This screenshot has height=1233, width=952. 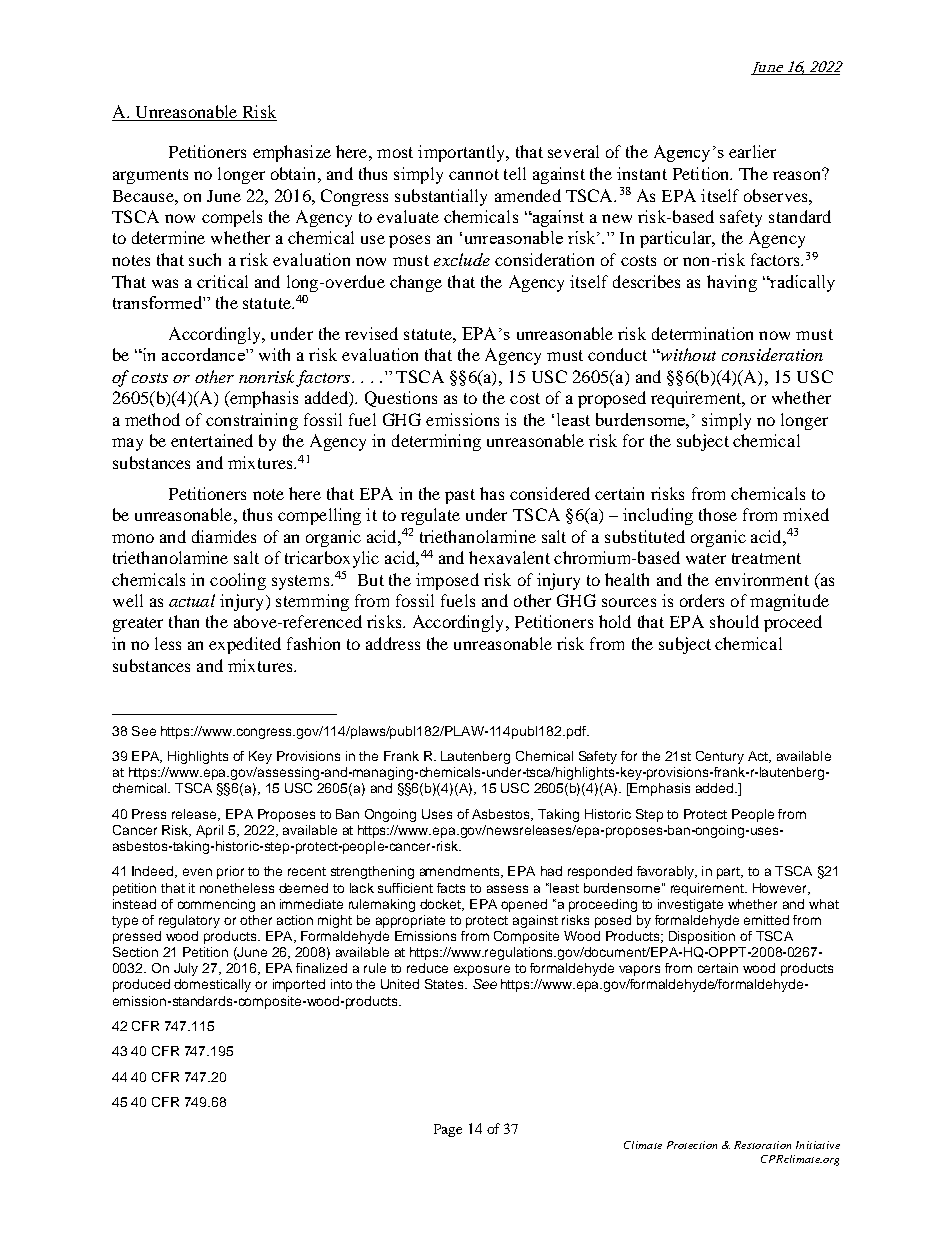 What do you see at coordinates (212, 440) in the screenshot?
I see `entertained` at bounding box center [212, 440].
